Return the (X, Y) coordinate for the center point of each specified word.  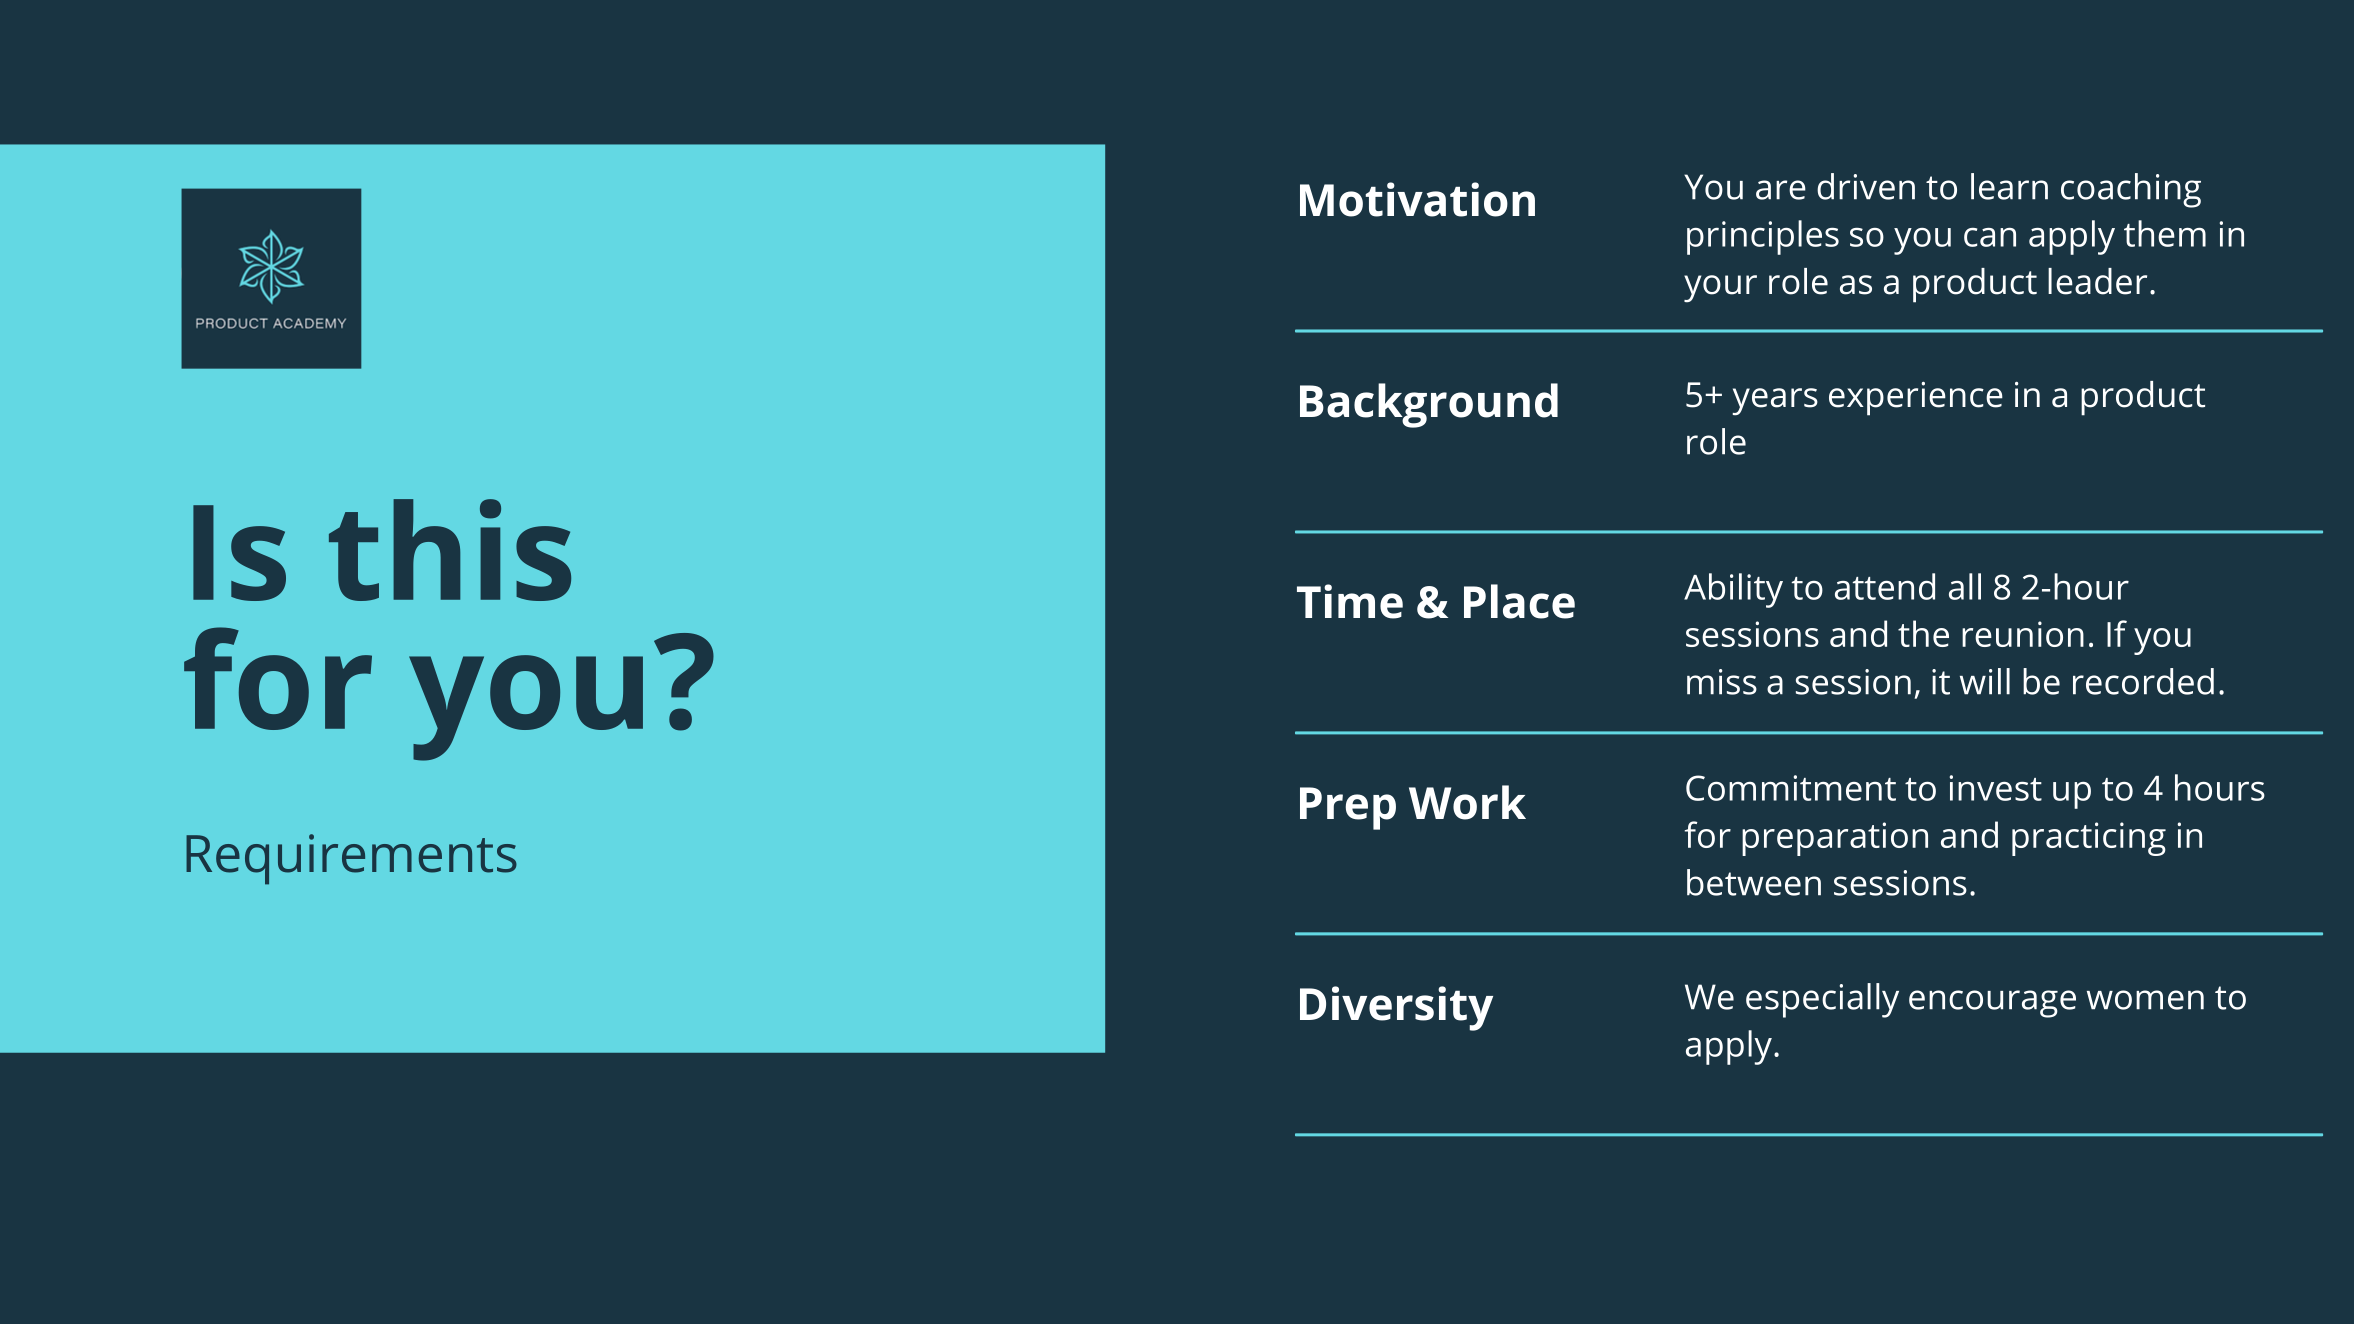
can (1990, 237)
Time (1350, 601)
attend (1885, 586)
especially (1822, 1000)
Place (1519, 601)
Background (1429, 405)
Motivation (1417, 199)
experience (1916, 399)
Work (1467, 802)
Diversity (1396, 1008)
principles (1763, 237)
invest (1996, 788)
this (450, 550)
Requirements (351, 859)
